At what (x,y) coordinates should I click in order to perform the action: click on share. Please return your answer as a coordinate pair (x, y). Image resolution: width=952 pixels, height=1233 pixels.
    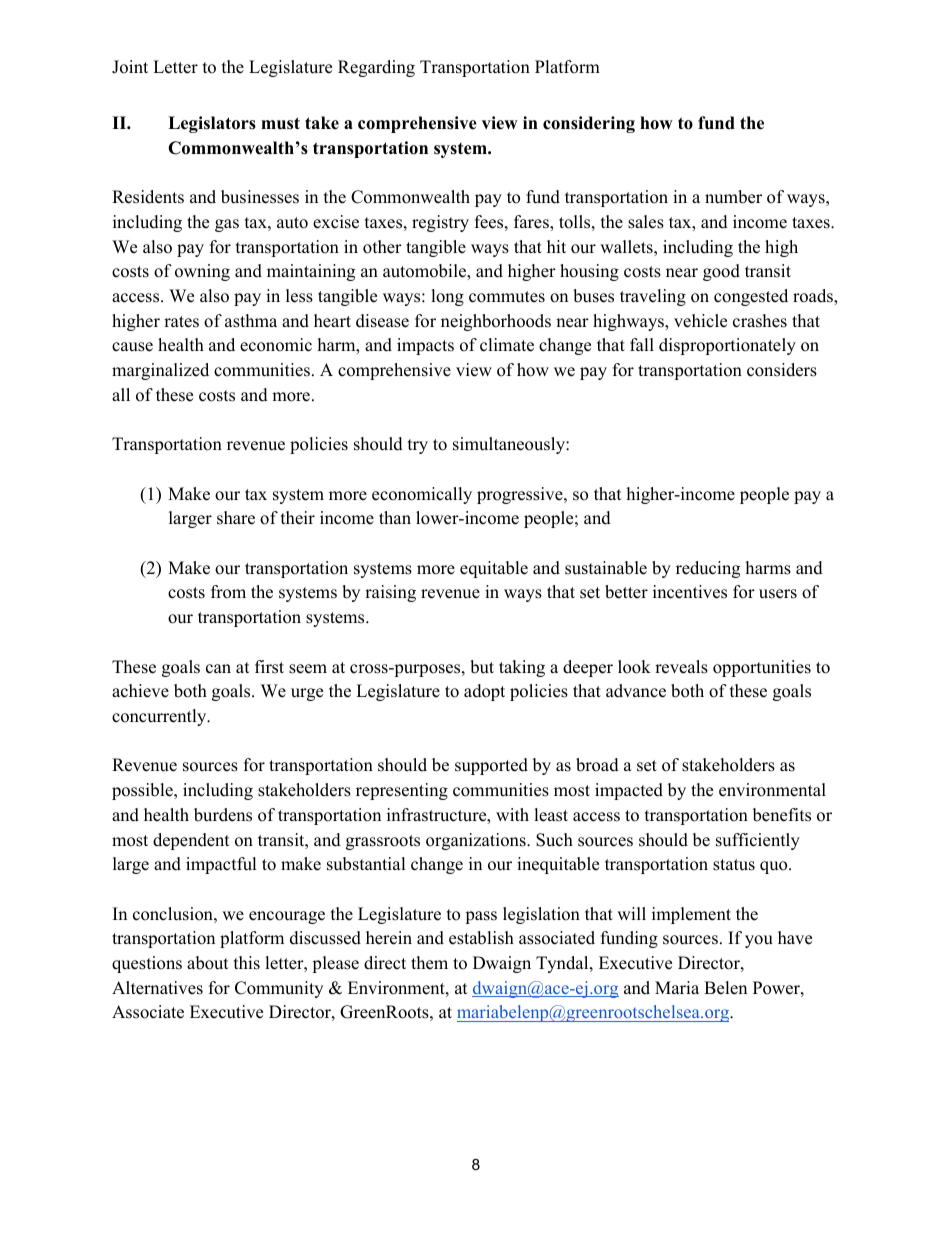
    Looking at the image, I should click on (236, 518).
